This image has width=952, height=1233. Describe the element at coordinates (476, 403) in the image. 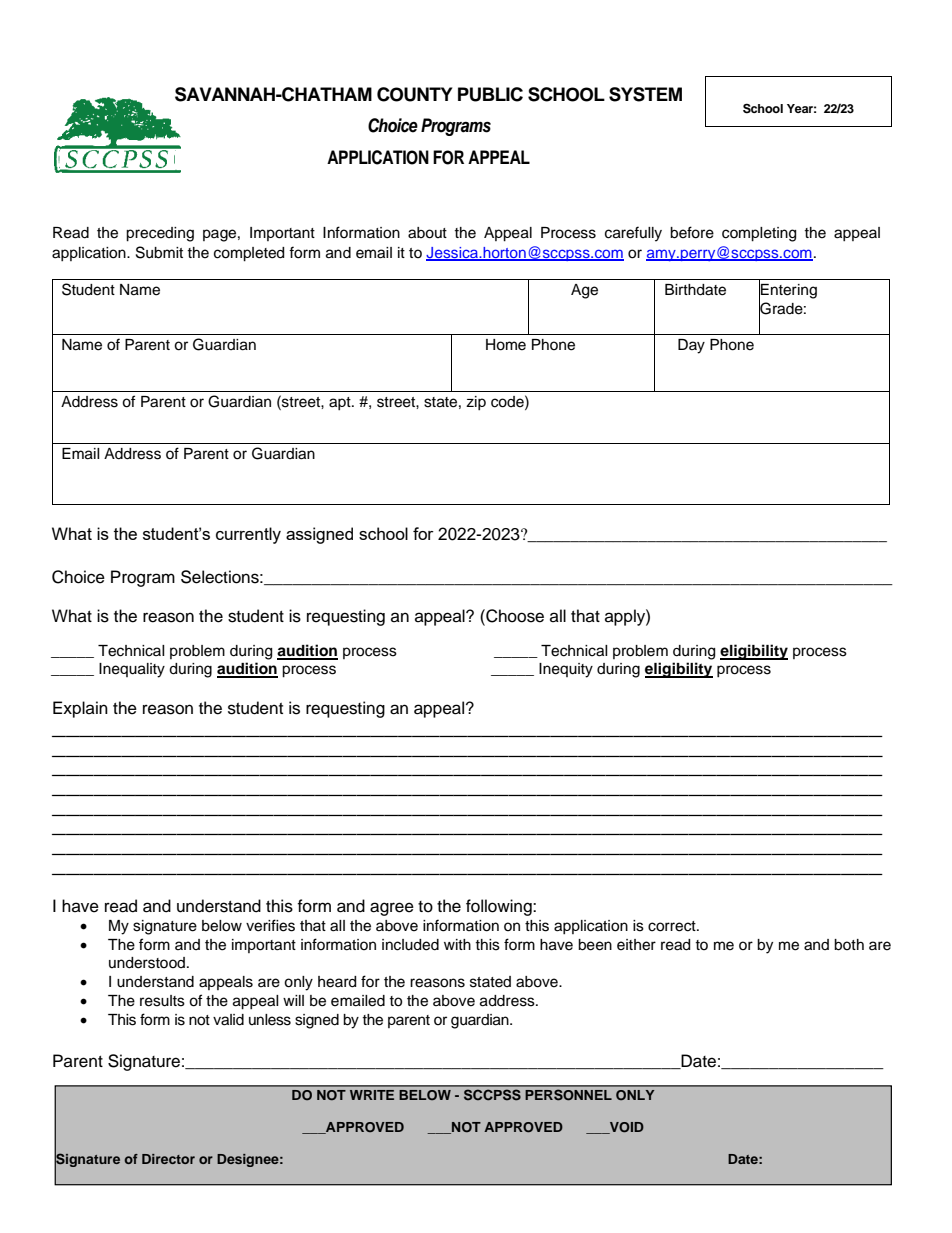

I see `zip` at that location.
